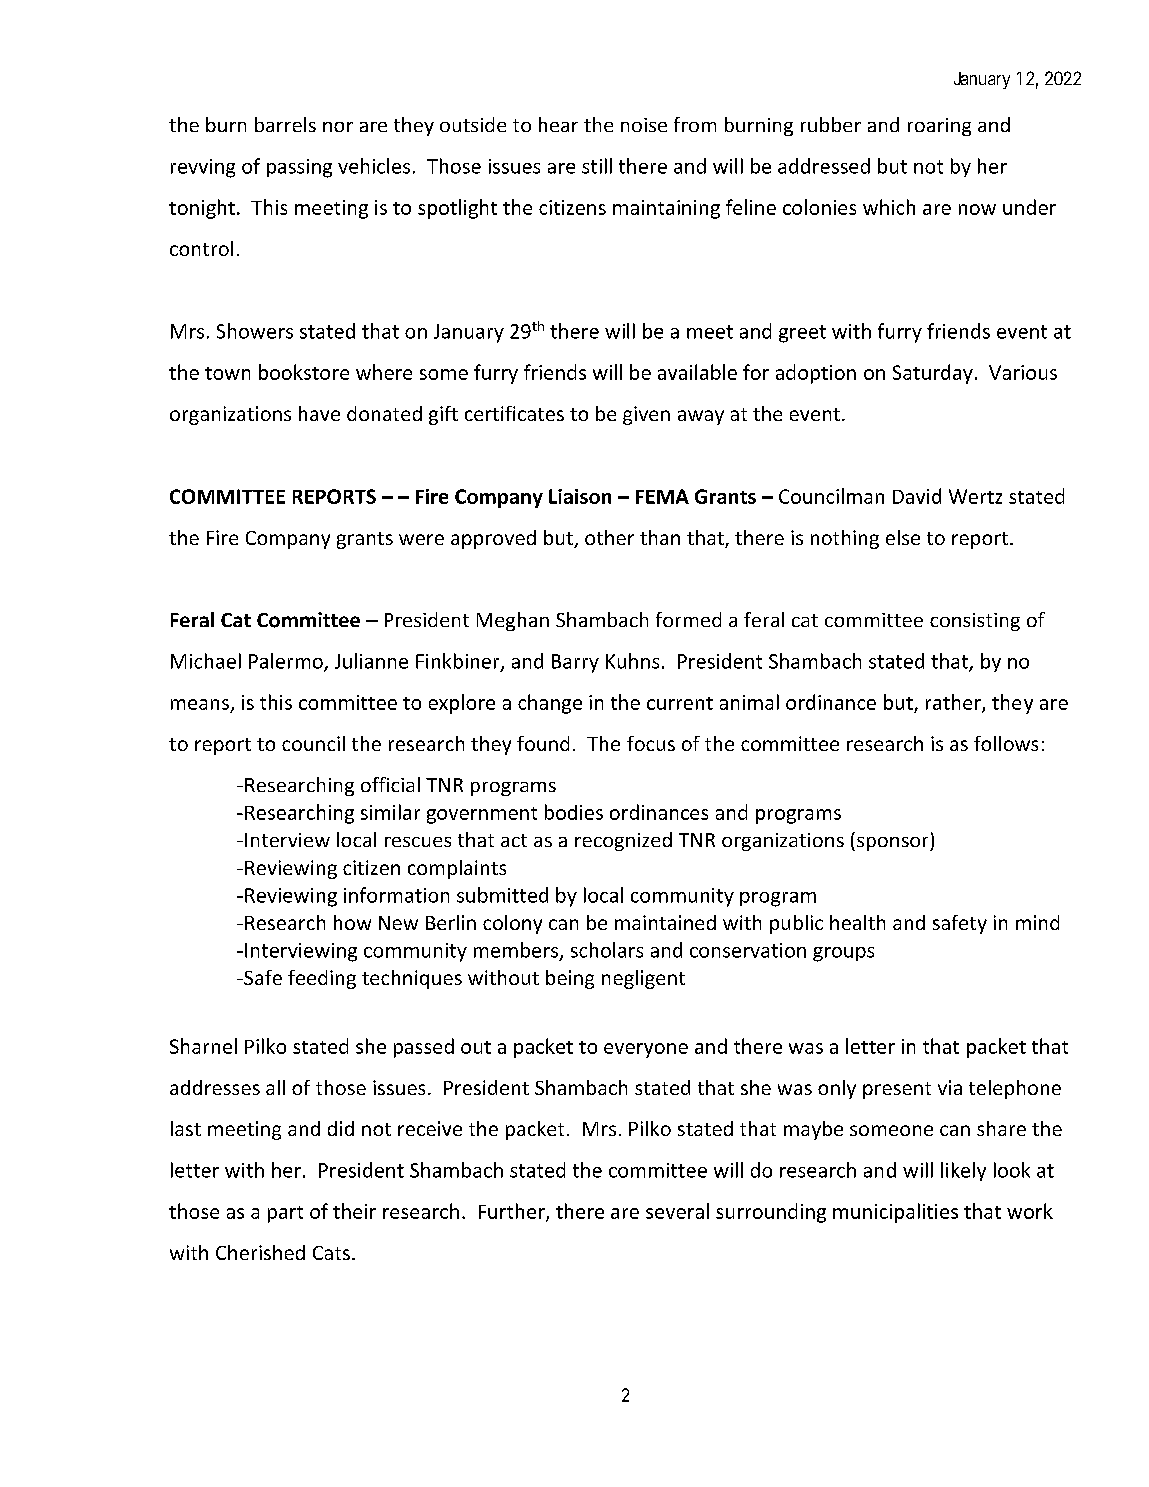  What do you see at coordinates (597, 166) in the screenshot?
I see `still` at bounding box center [597, 166].
